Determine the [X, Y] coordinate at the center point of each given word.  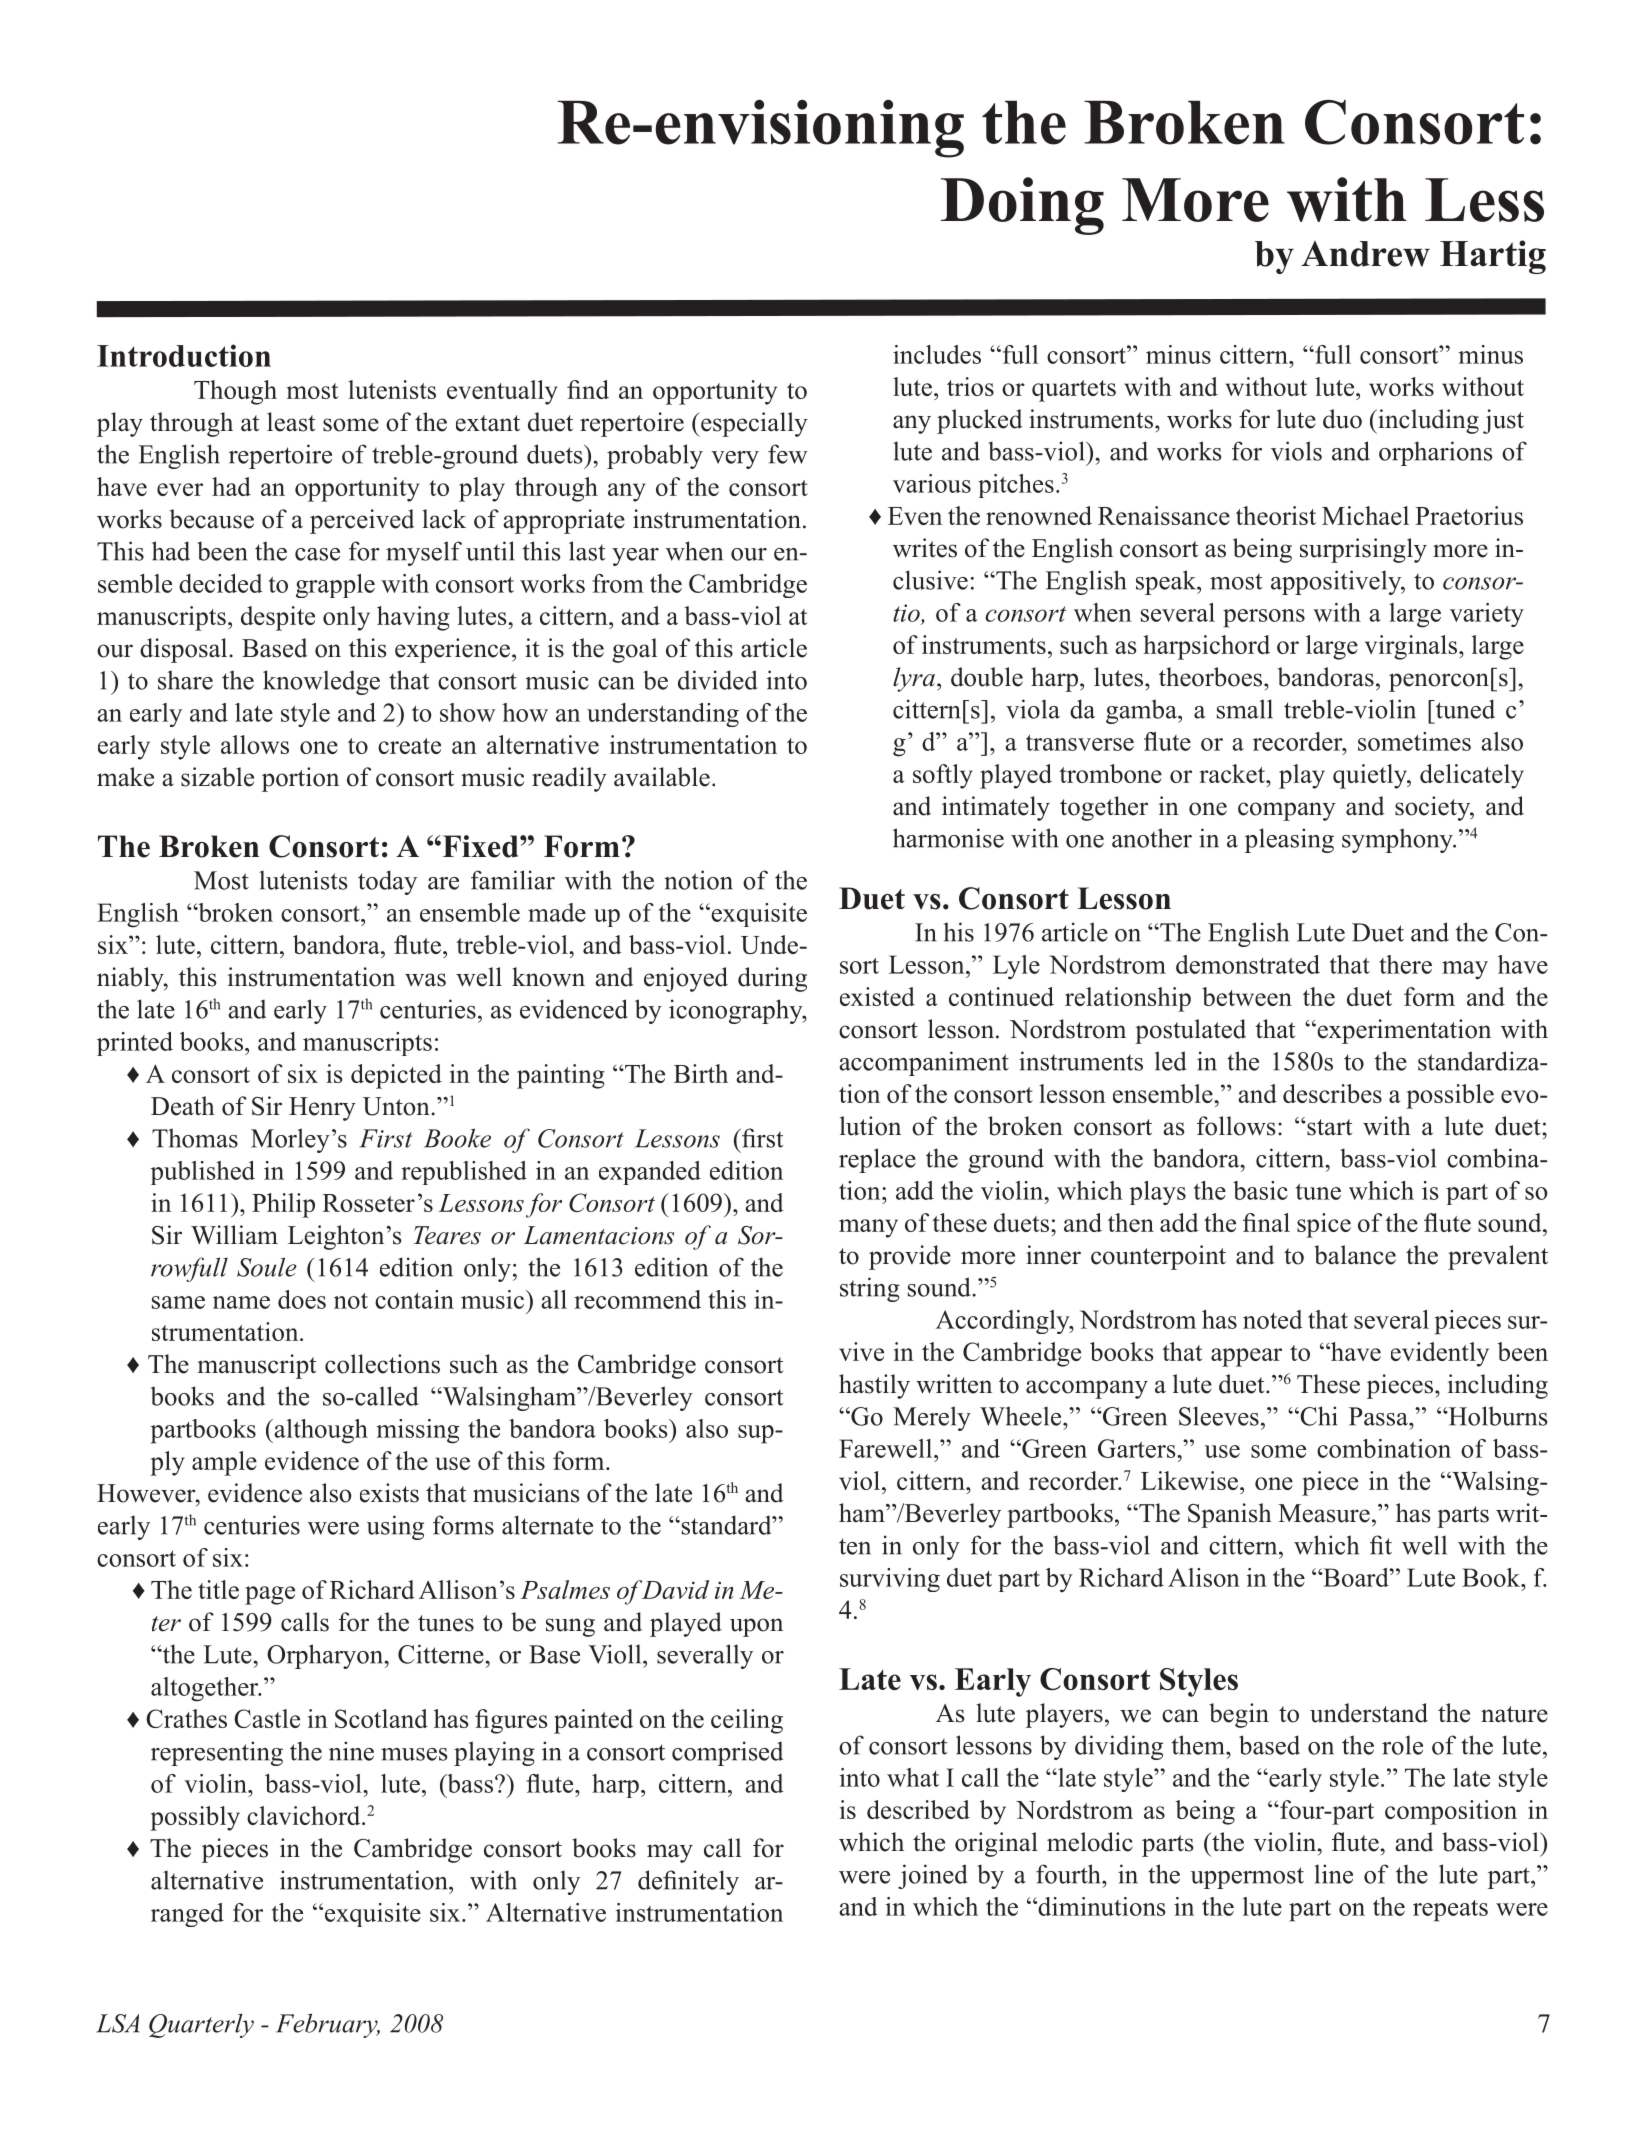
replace [877, 1160]
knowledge [321, 682]
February [328, 2025]
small [1245, 709]
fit [1381, 1545]
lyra [914, 679]
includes [937, 354]
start [1328, 1127]
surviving [890, 1580]
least [291, 422]
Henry [322, 1109]
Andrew [1365, 254]
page [270, 1595]
